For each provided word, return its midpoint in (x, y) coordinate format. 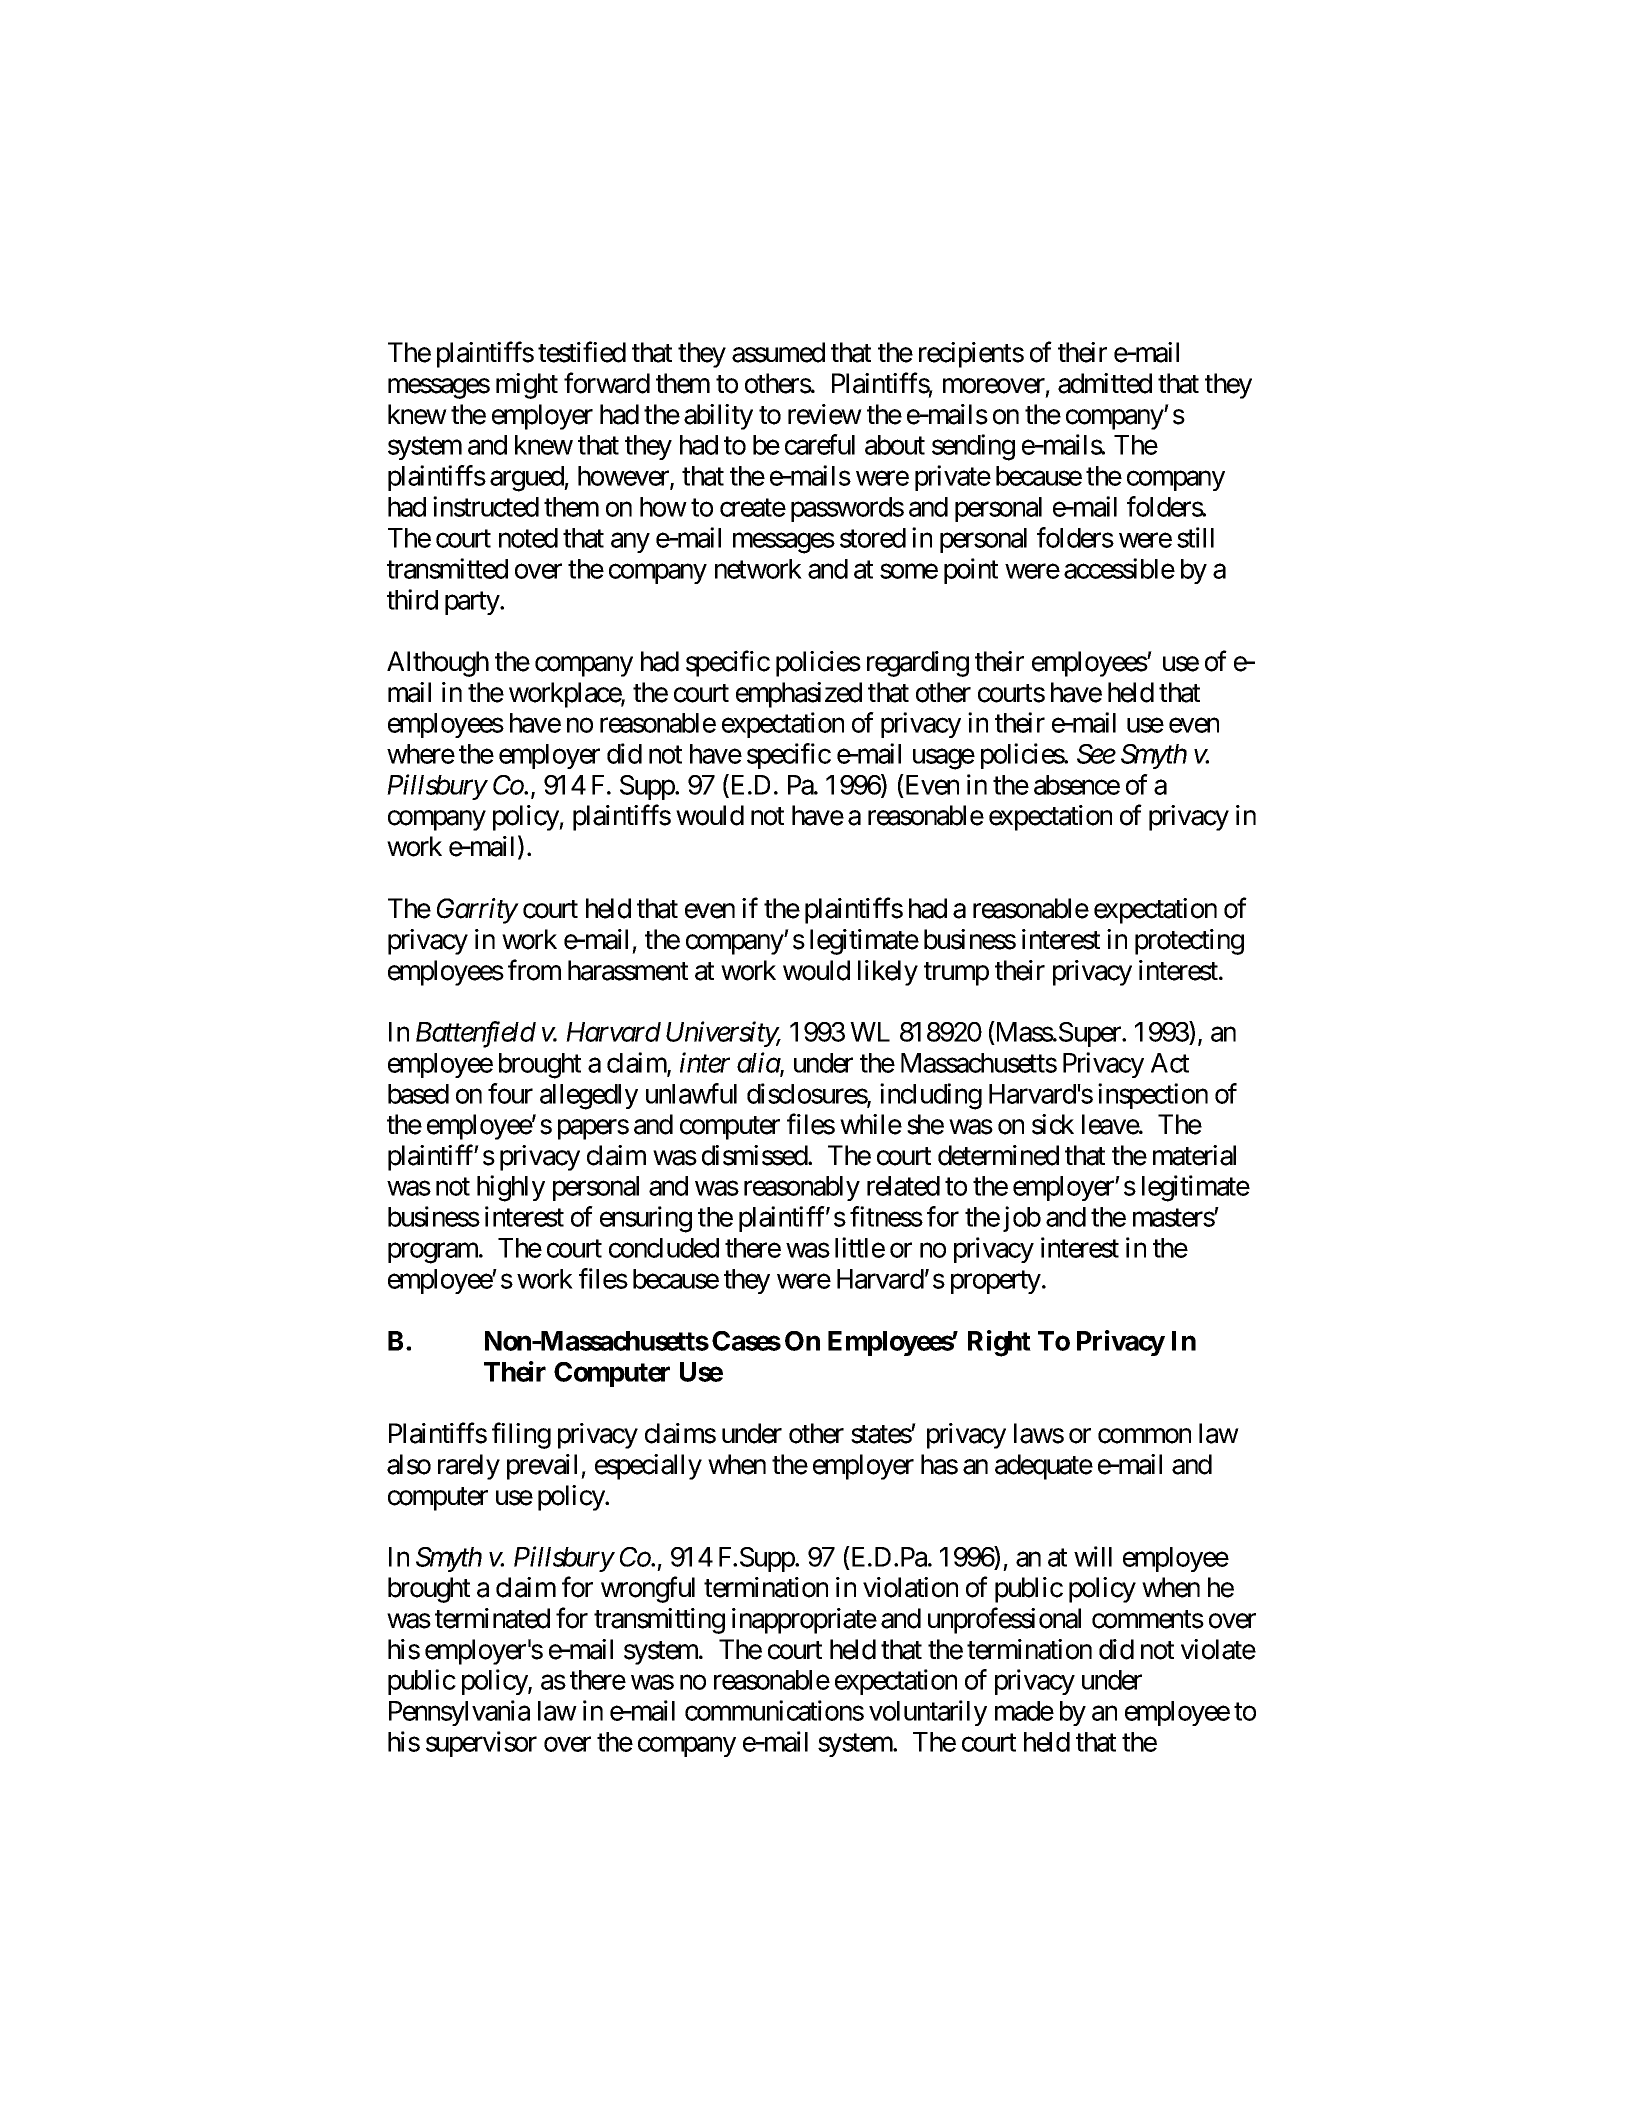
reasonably (802, 1188)
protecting (1189, 942)
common (1144, 1436)
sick (1053, 1124)
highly (511, 1188)
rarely (469, 1467)
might (527, 386)
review (825, 414)
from (534, 970)
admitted (1105, 383)
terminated (492, 1618)
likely (888, 973)
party (473, 603)
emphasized (799, 695)
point (971, 571)
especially (648, 1467)
